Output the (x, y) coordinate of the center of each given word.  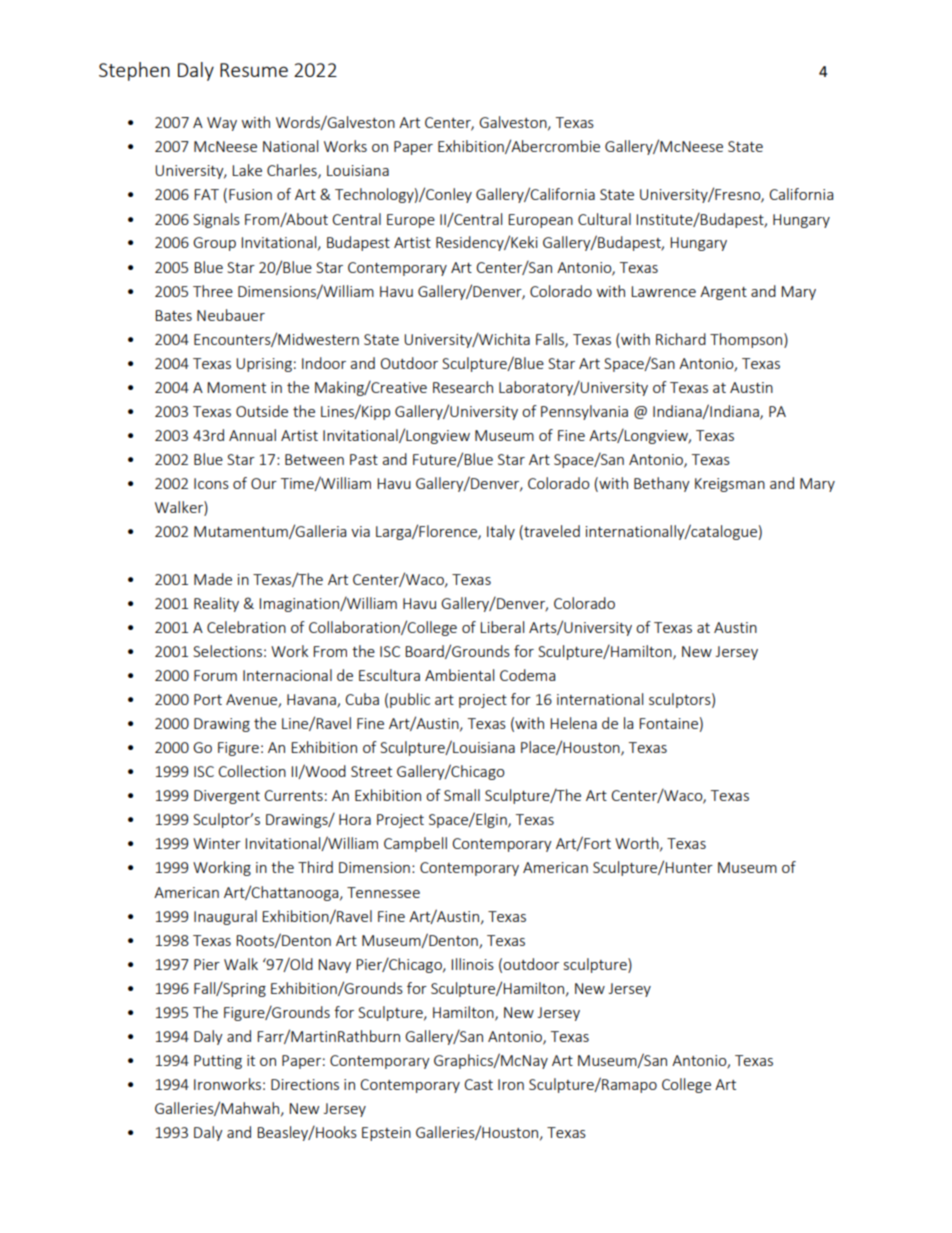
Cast (478, 1084)
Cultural (604, 219)
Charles (293, 171)
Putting (218, 1062)
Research (463, 387)
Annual (252, 435)
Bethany (662, 484)
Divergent (227, 797)
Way (222, 124)
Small (462, 795)
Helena (573, 723)
